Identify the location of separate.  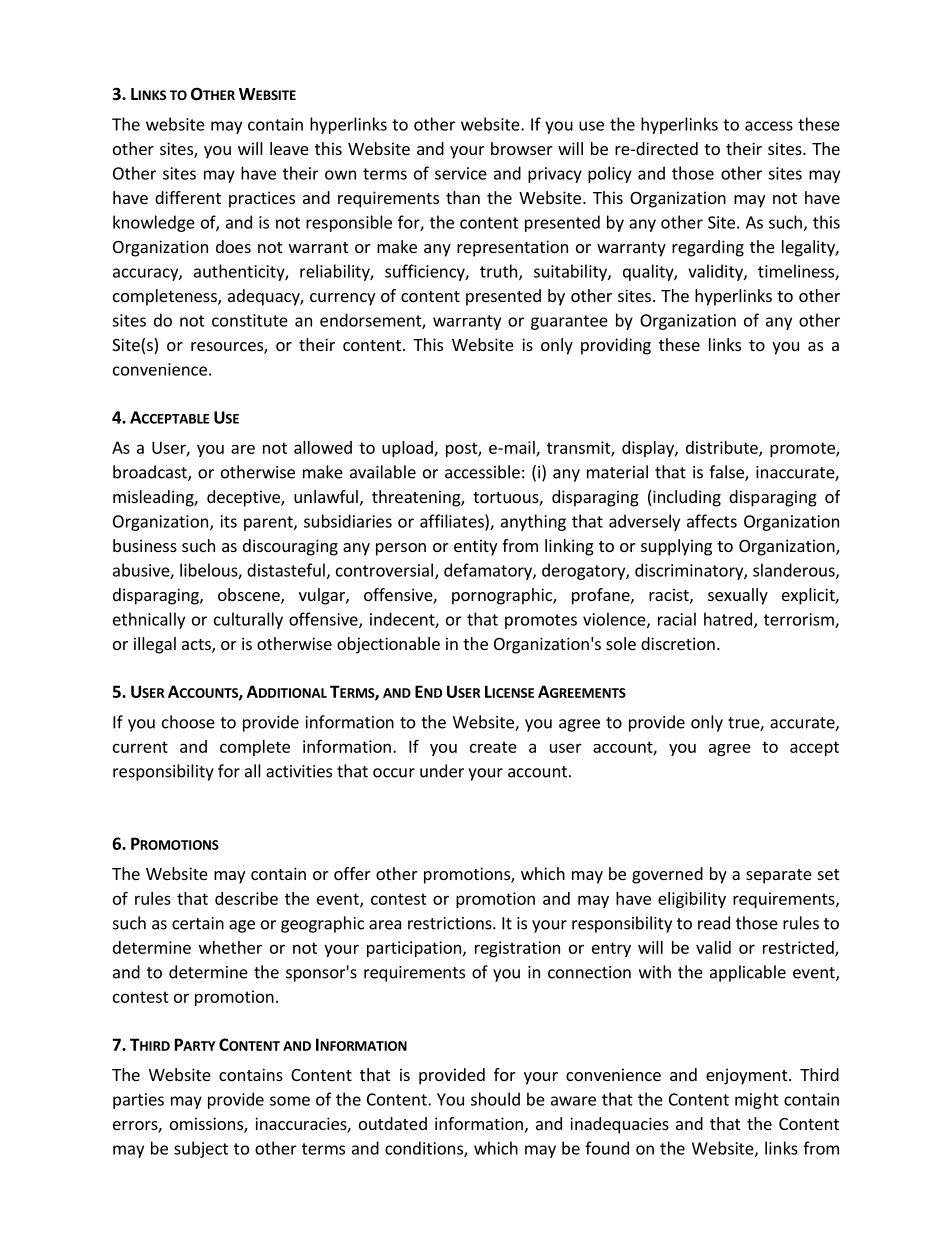
(779, 876).
